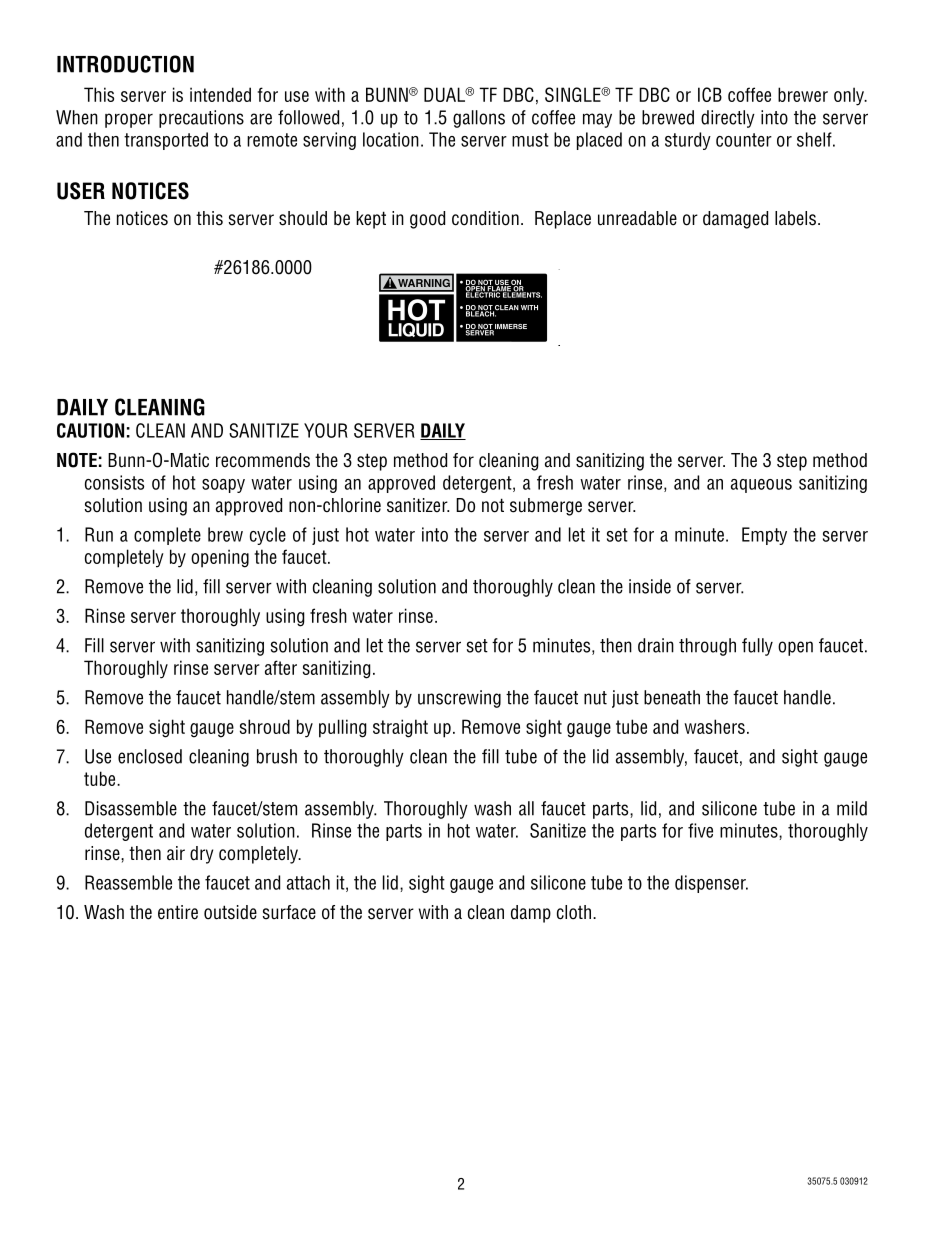 This screenshot has height=1233, width=952. I want to click on Reassemble, so click(128, 882).
